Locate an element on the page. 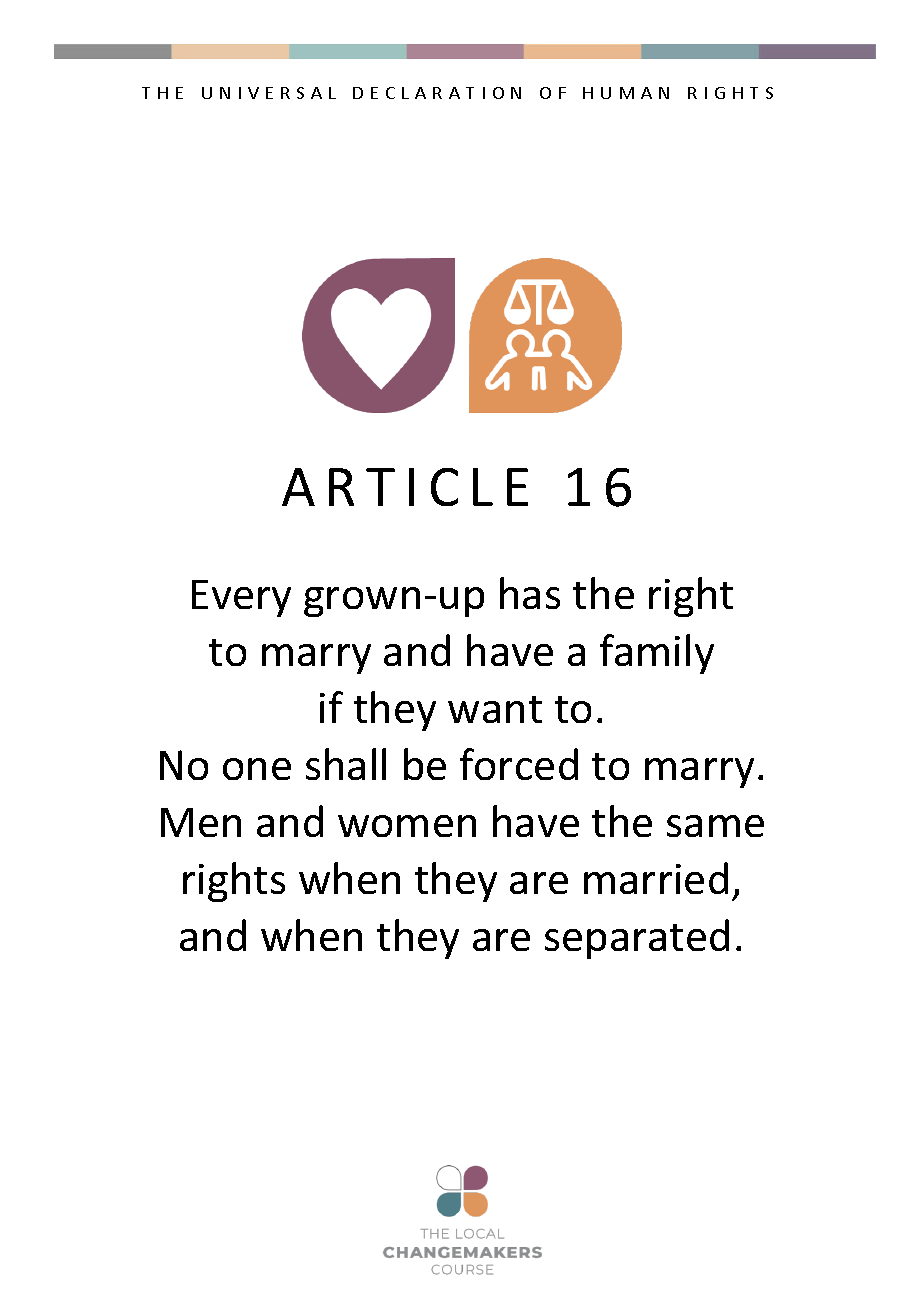  family is located at coordinates (657, 654).
